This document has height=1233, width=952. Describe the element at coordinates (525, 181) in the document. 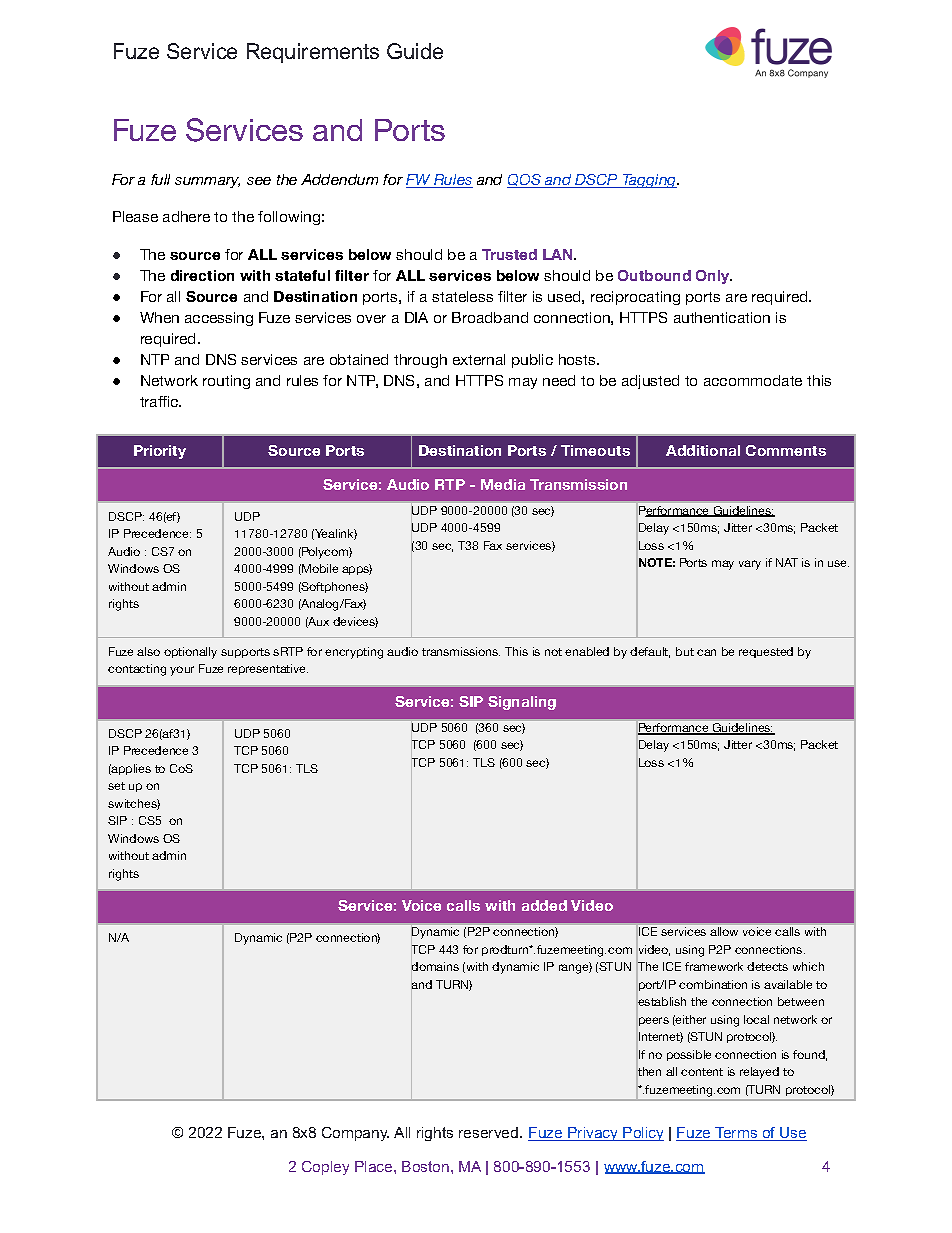

I see `QOS` at that location.
